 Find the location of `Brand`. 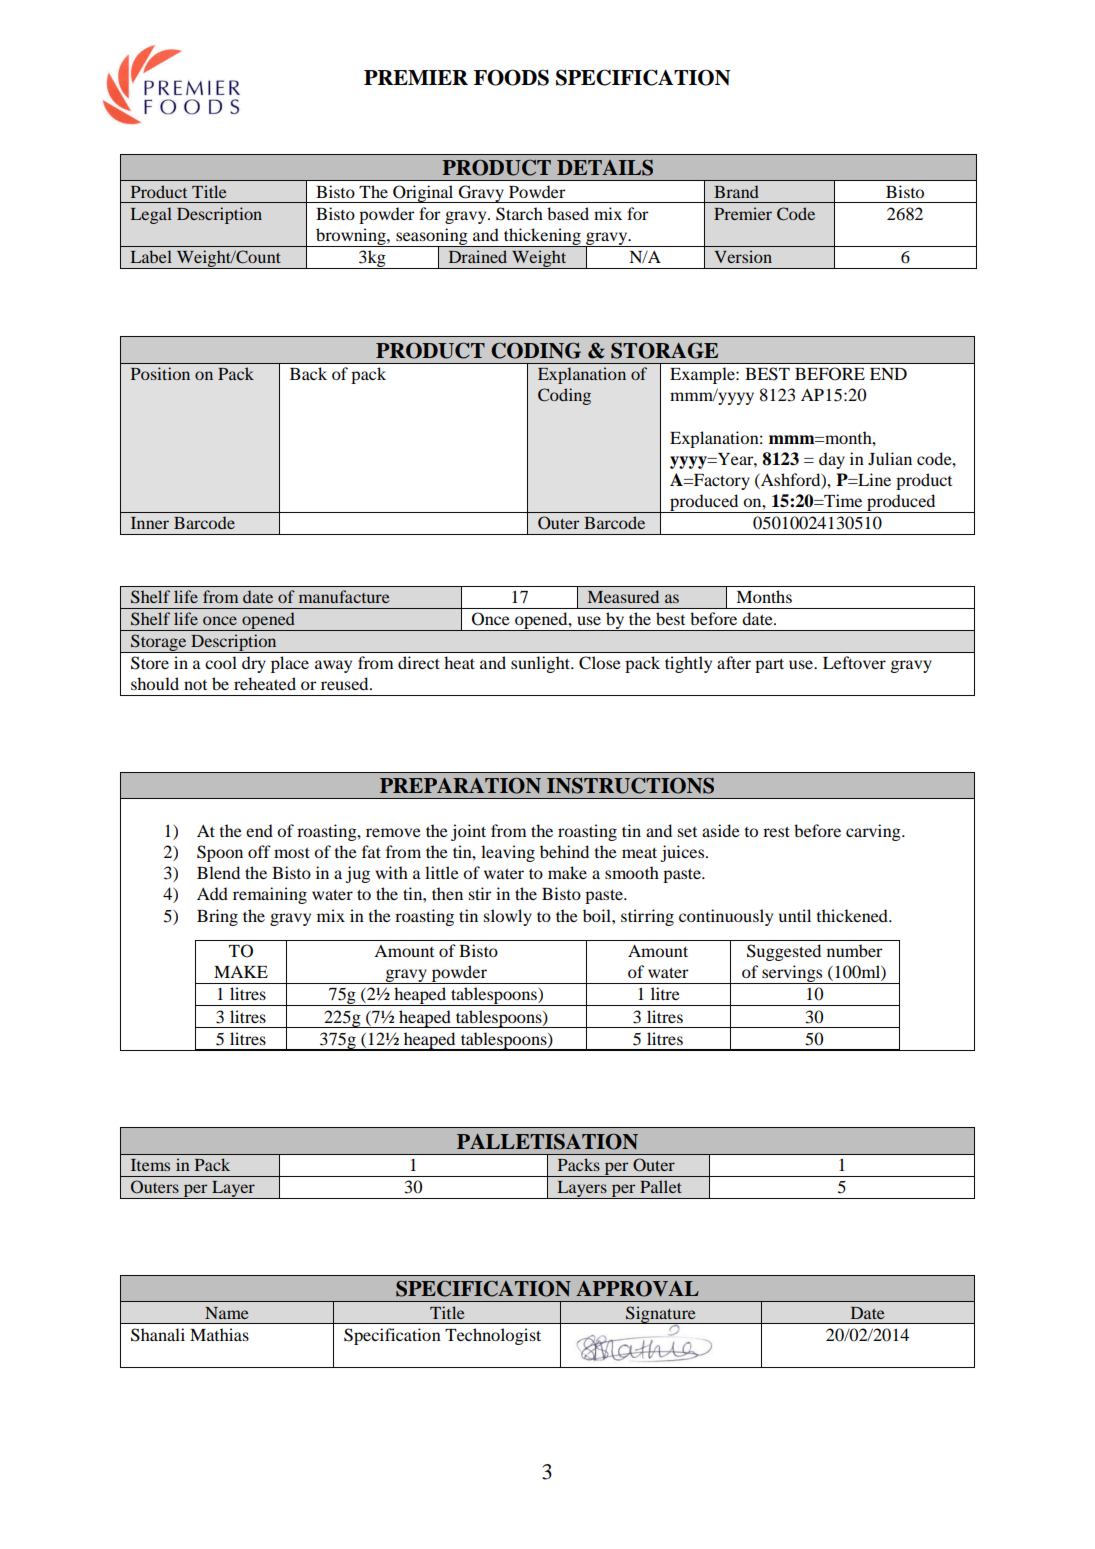

Brand is located at coordinates (736, 191).
